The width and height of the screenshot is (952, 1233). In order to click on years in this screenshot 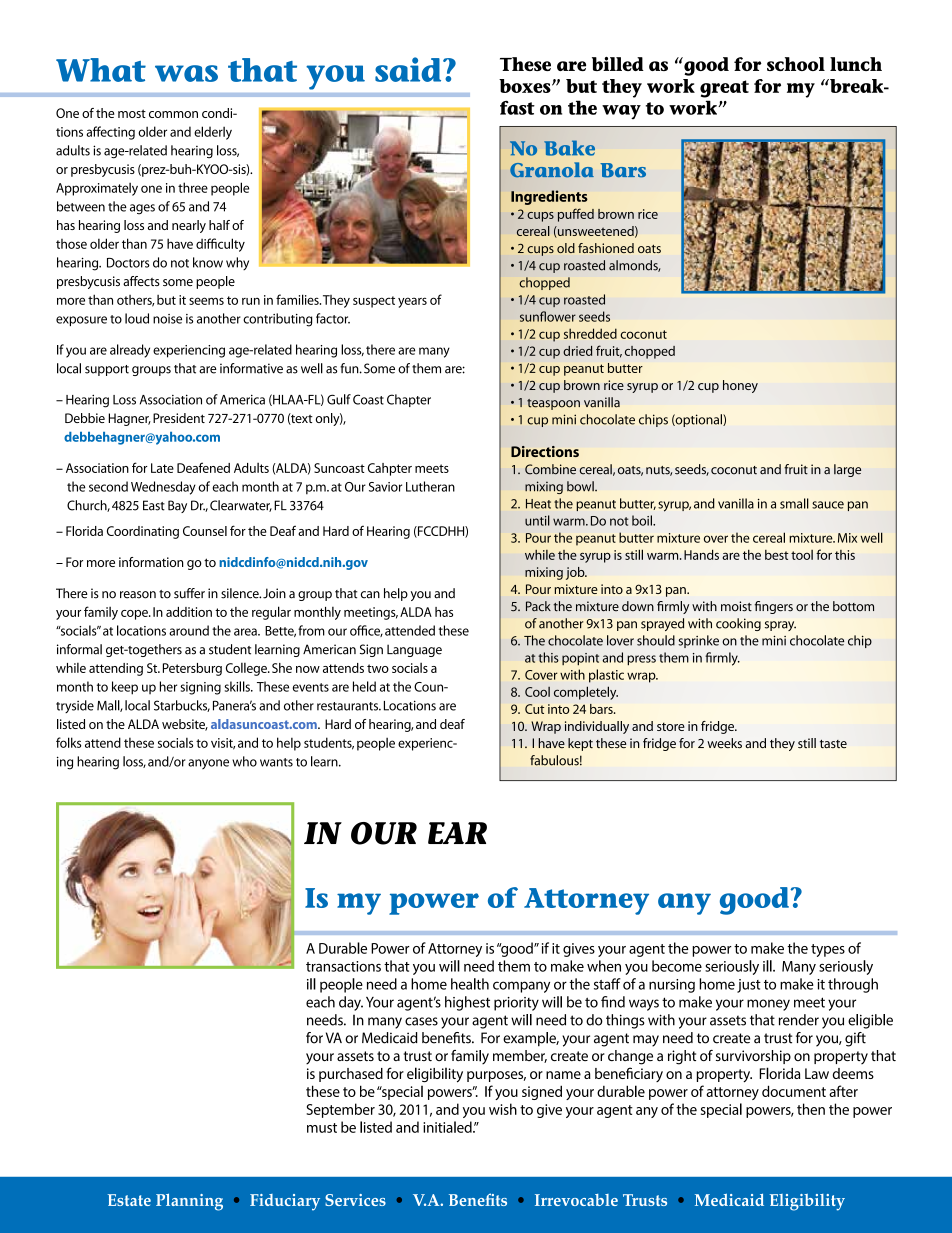, I will do `click(412, 302)`.
